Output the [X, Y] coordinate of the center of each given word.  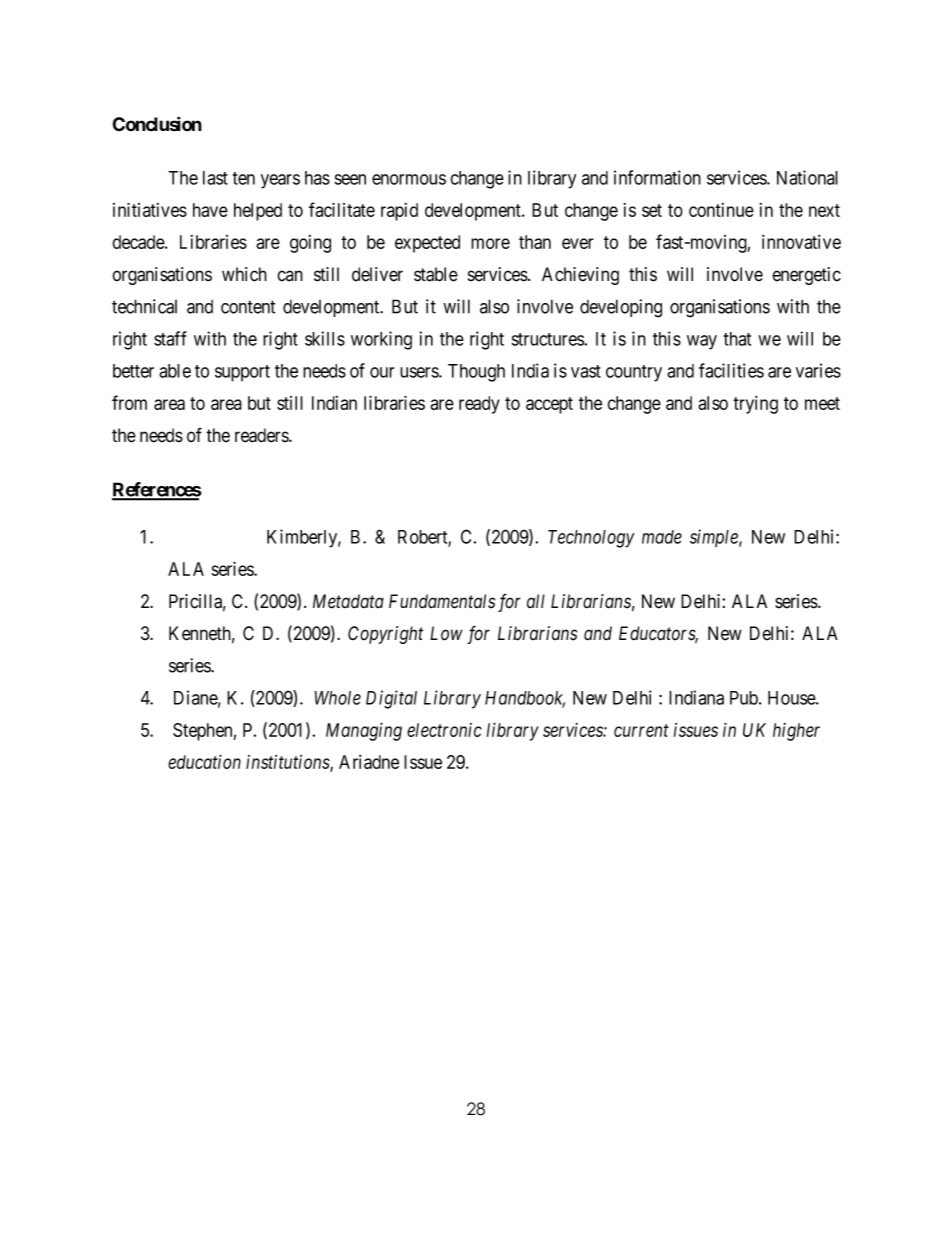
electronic [444, 730]
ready [479, 405]
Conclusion [157, 124]
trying [755, 405]
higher [796, 732]
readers [262, 435]
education [204, 761]
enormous [409, 179]
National [807, 177]
